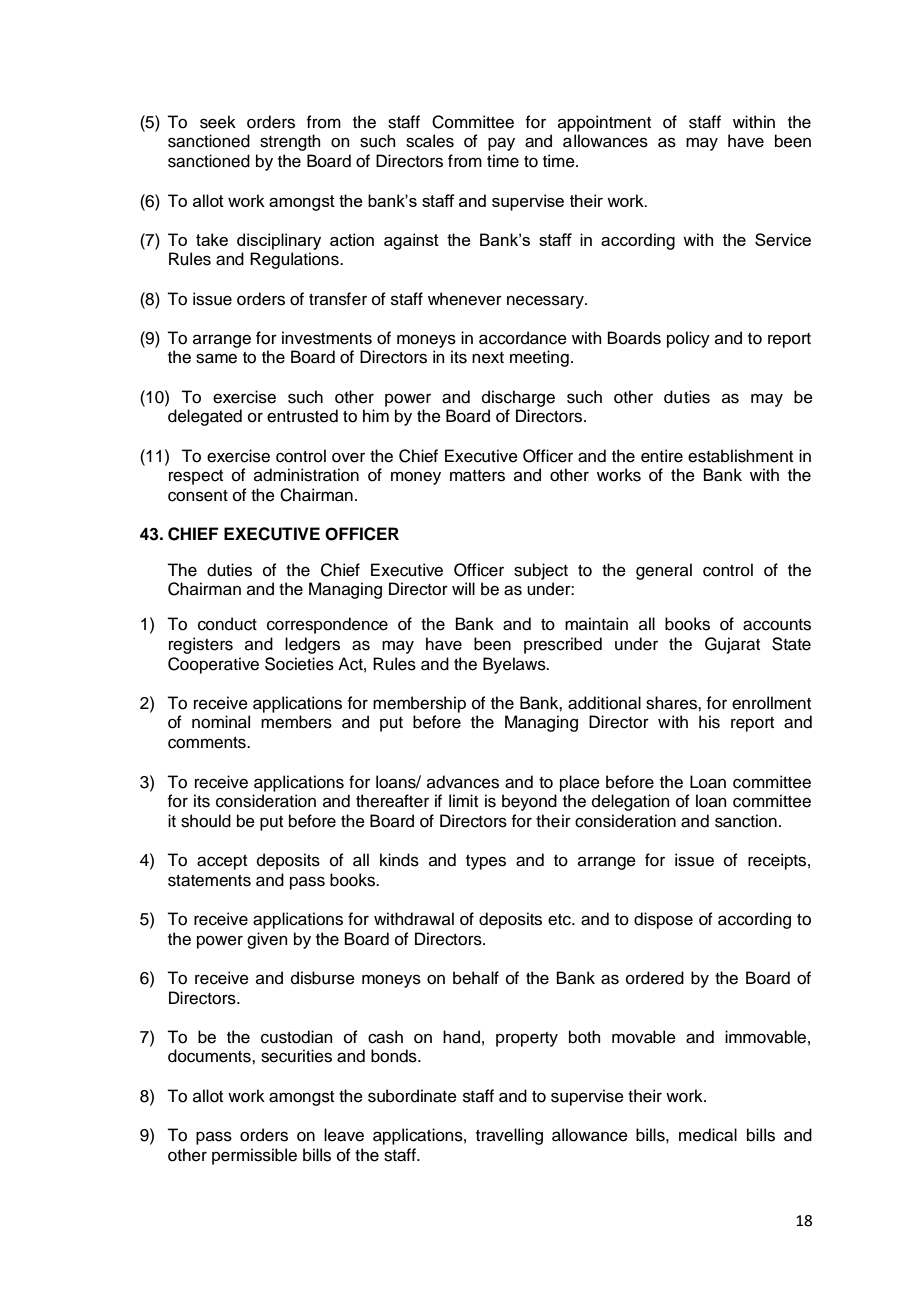 This screenshot has height=1307, width=924. What do you see at coordinates (501, 144) in the screenshot?
I see `pay` at bounding box center [501, 144].
